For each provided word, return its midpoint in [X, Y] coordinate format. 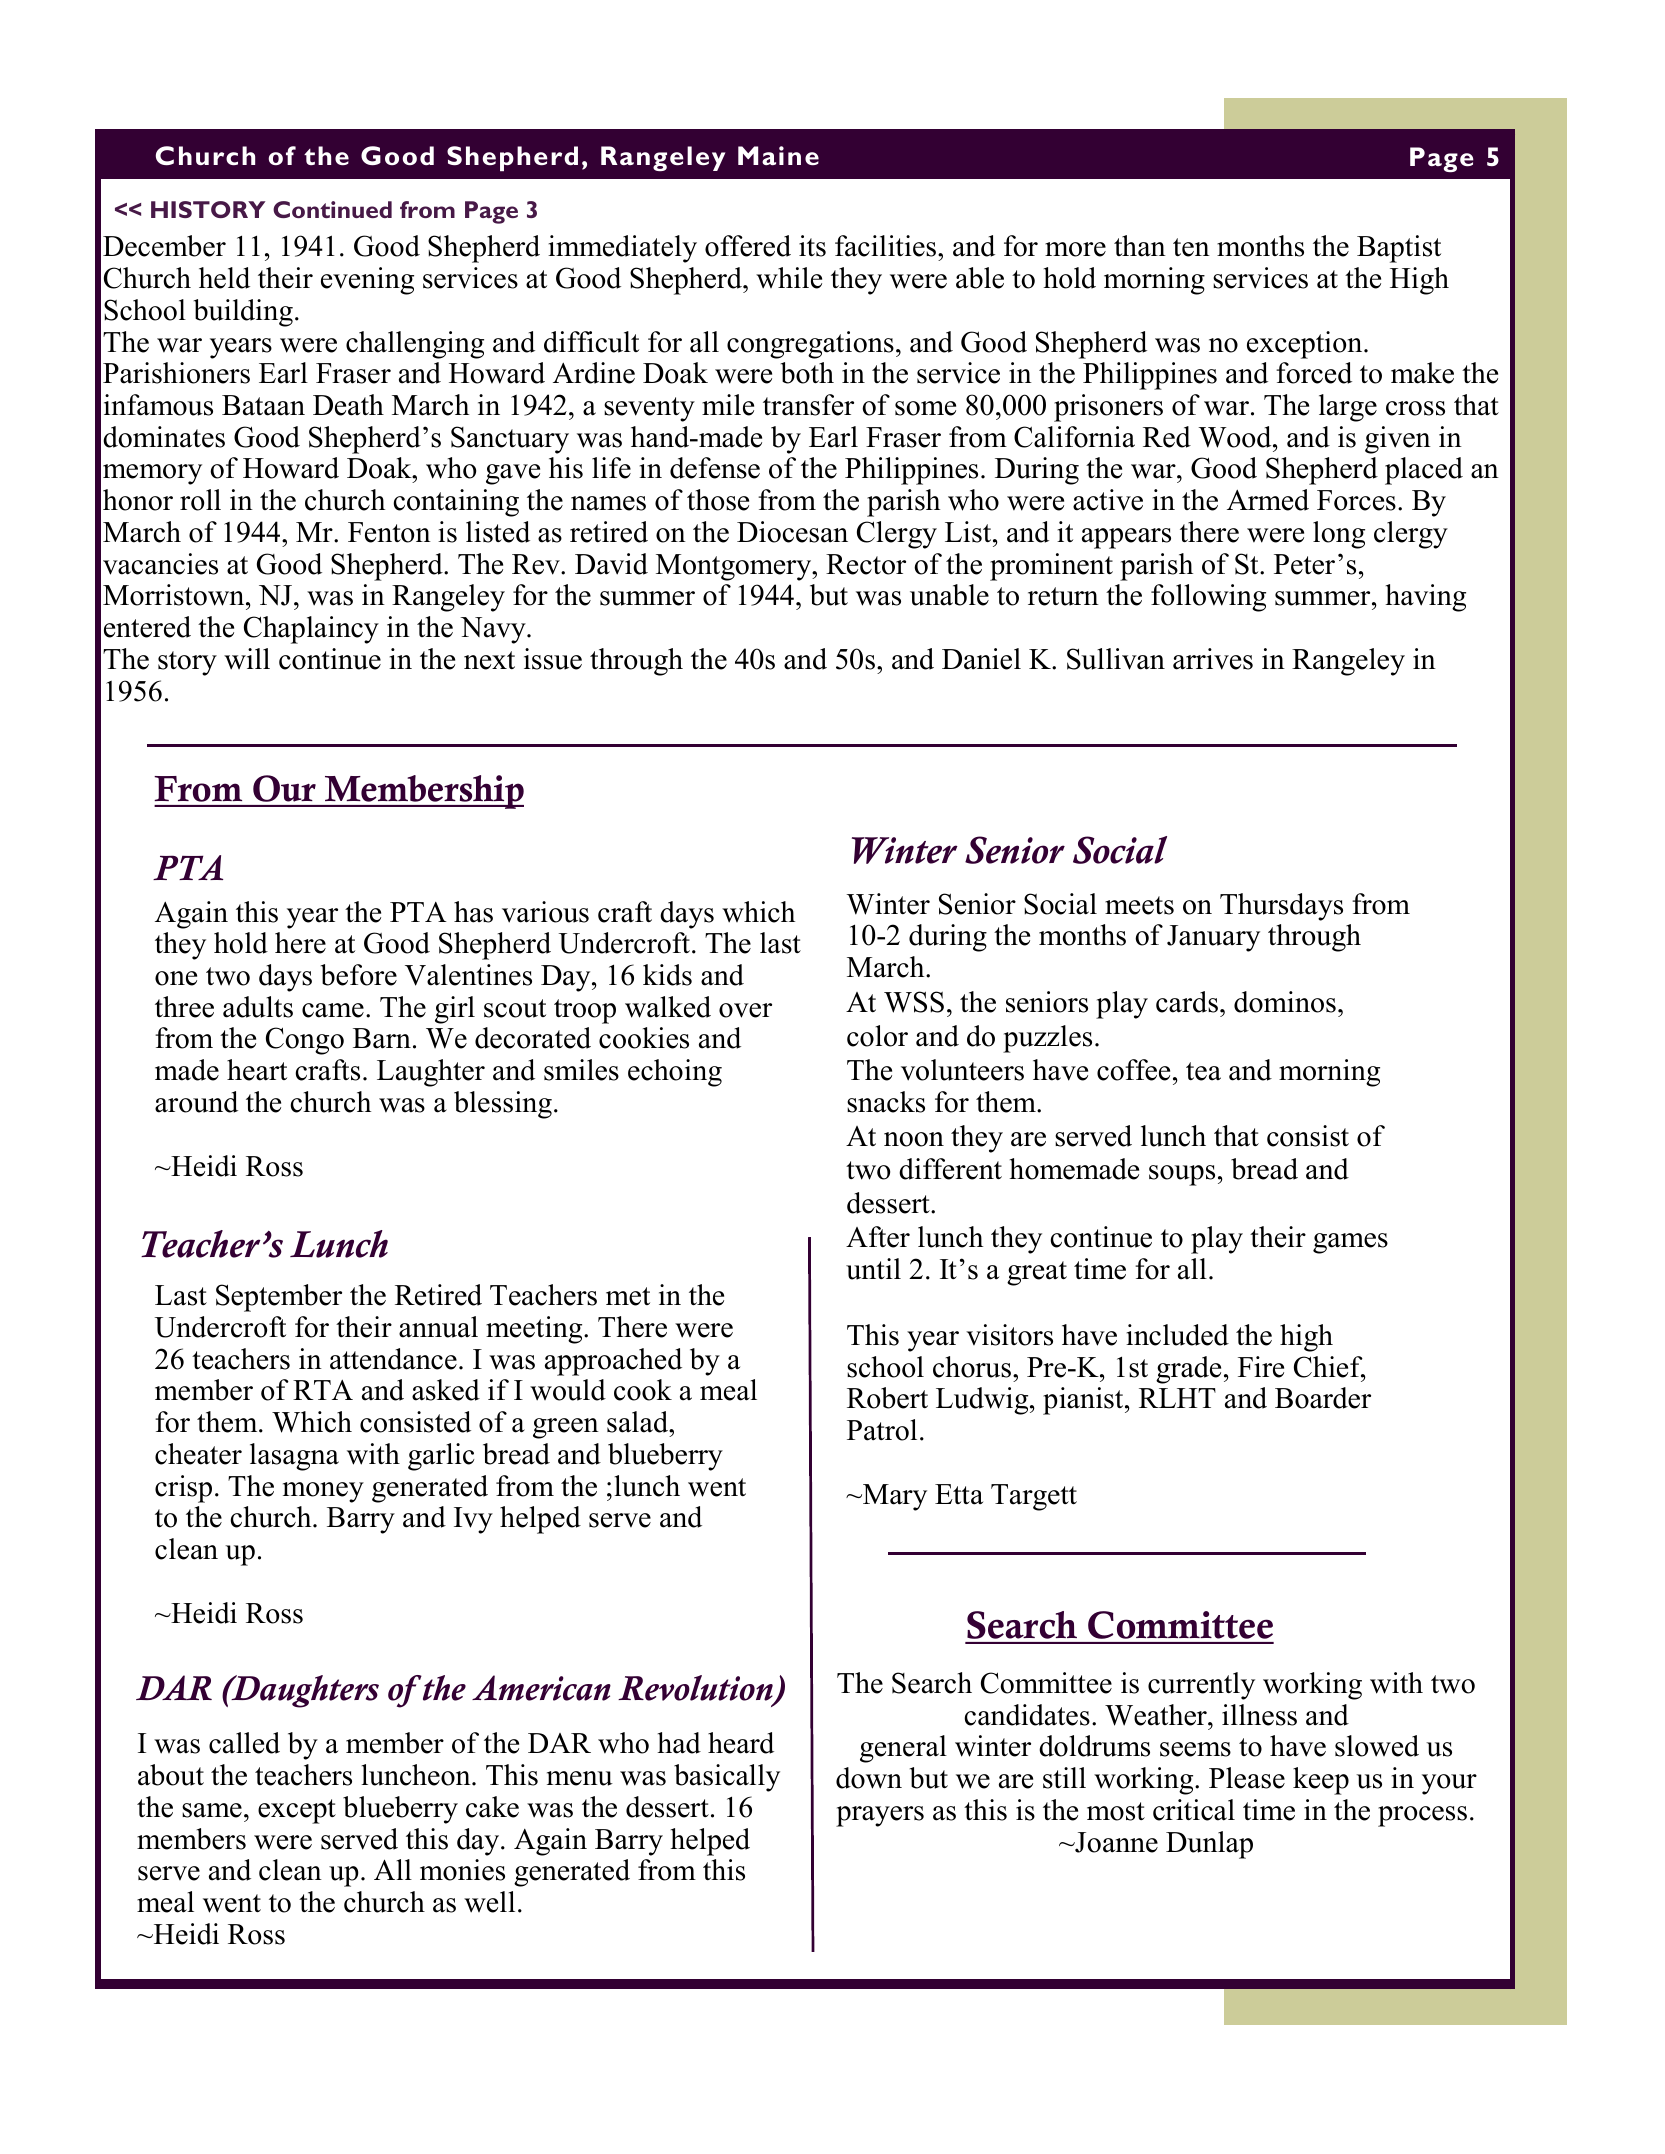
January [1213, 938]
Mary [894, 1497]
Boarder [1323, 1398]
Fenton [389, 532]
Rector [866, 564]
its [812, 246]
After [878, 1237]
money [323, 1492]
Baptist [1399, 249]
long [1339, 535]
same [212, 1810]
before [359, 975]
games [1350, 1243]
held [224, 278]
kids [667, 975]
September [279, 1298]
